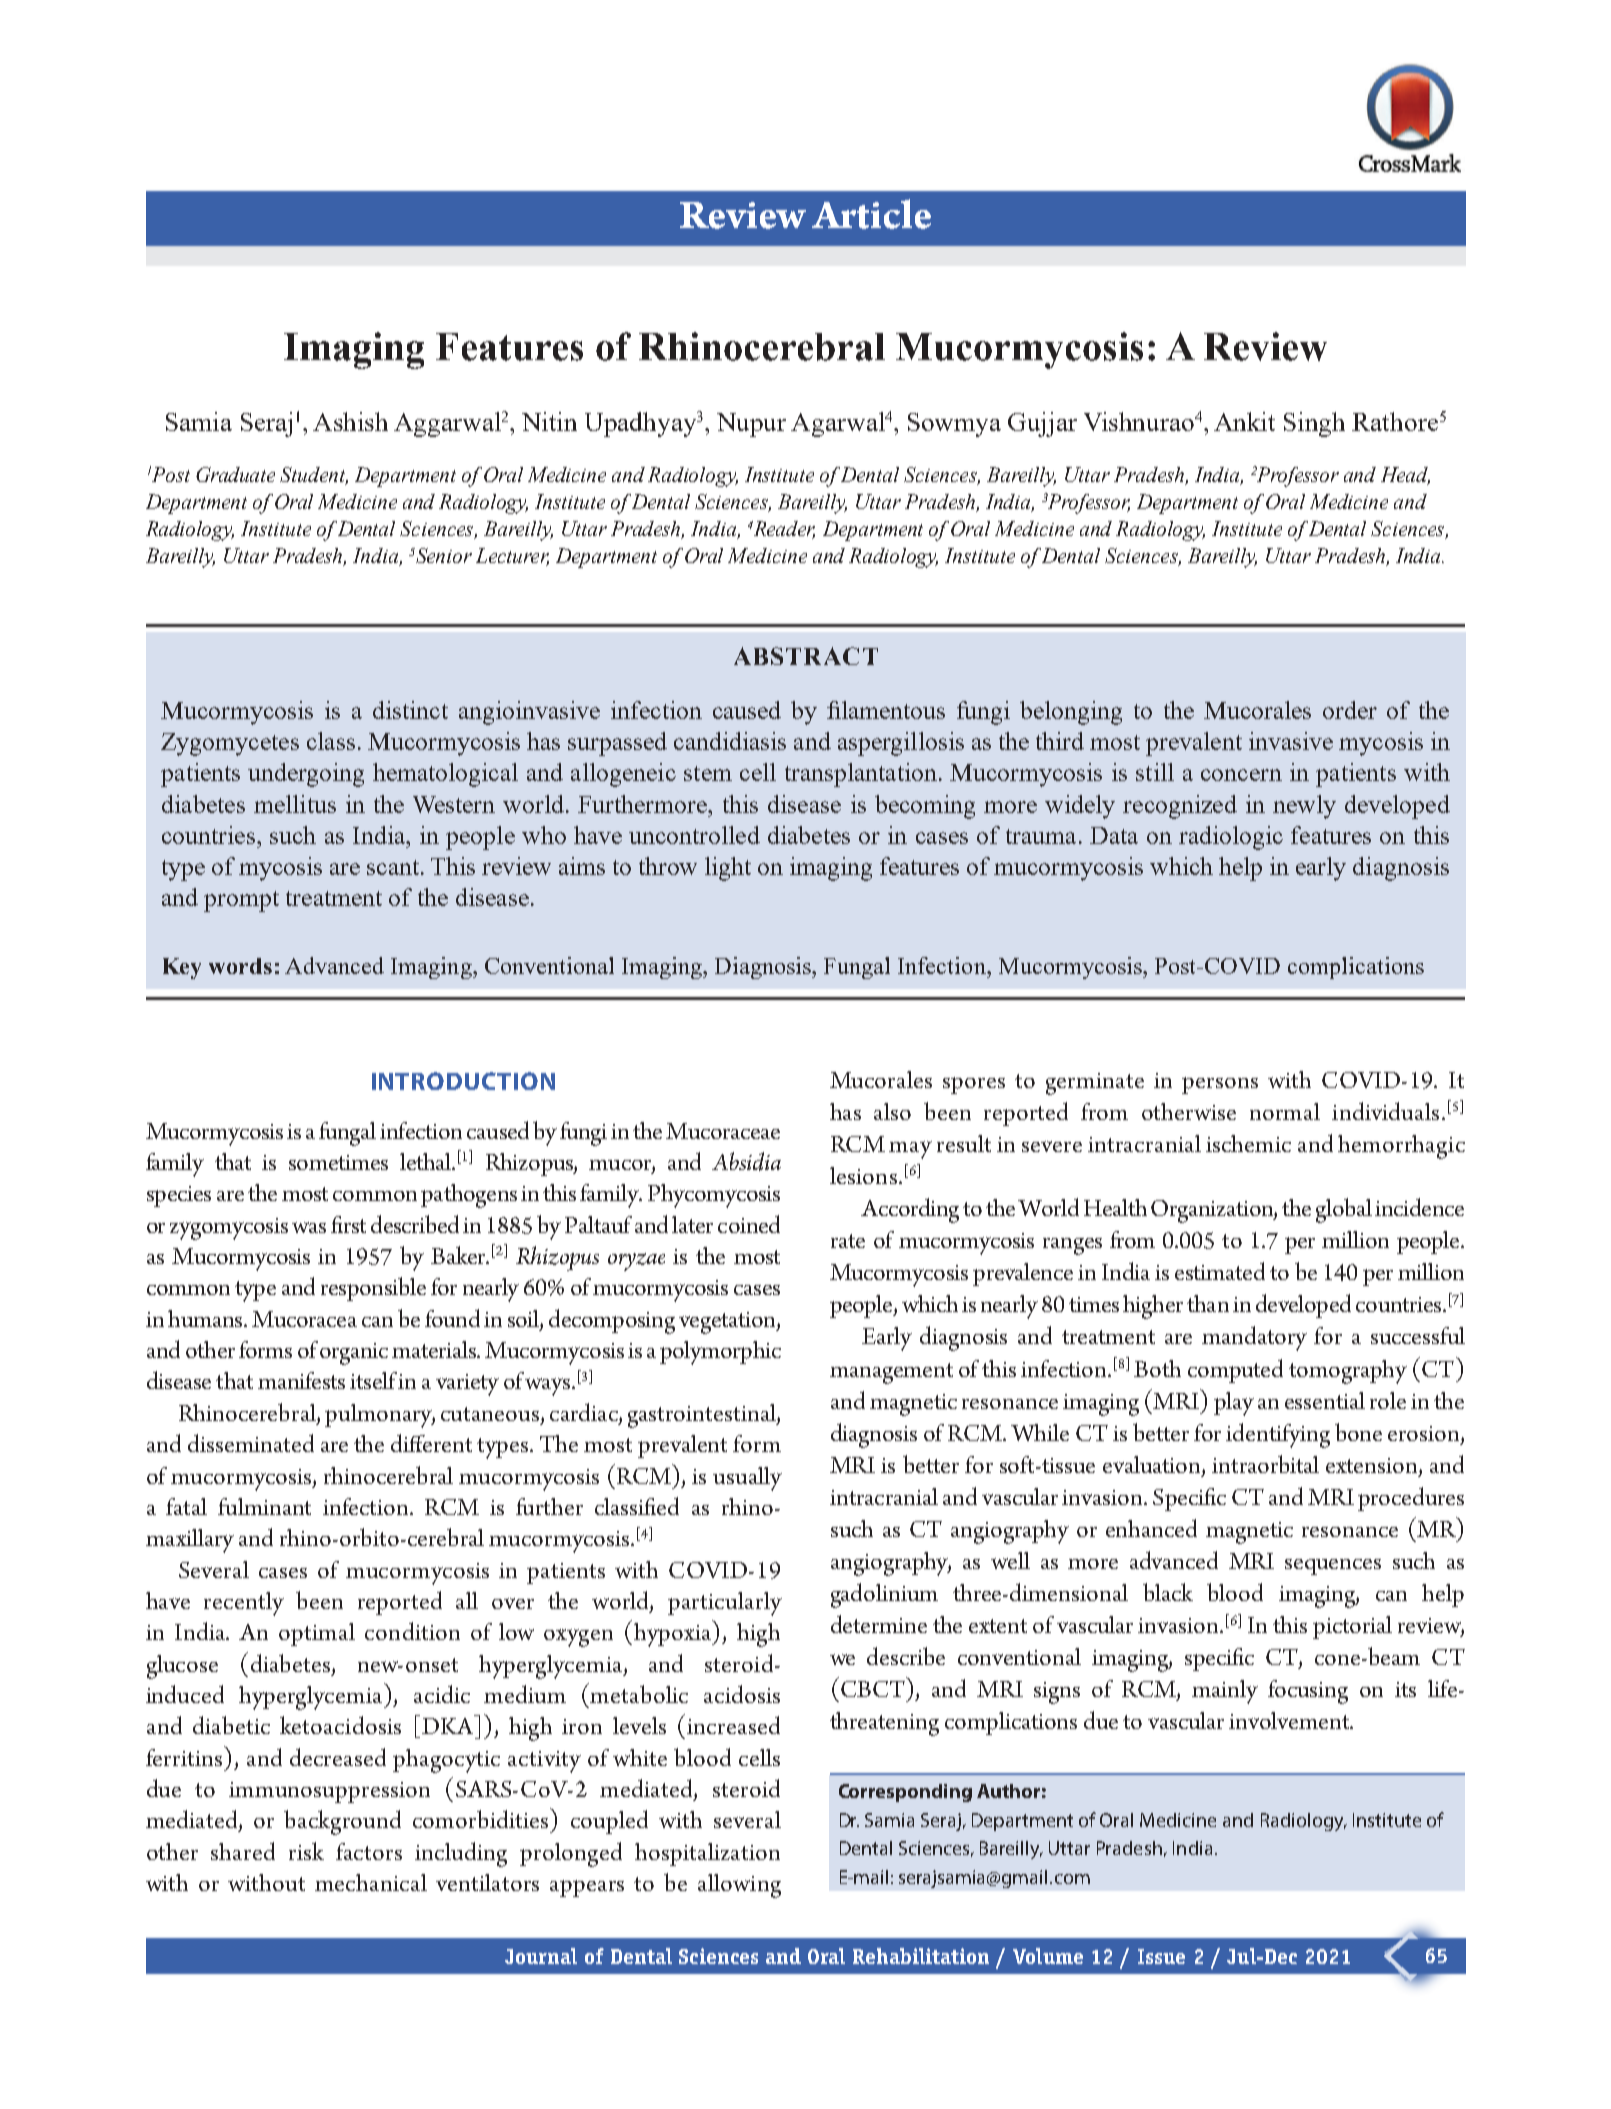 This image has height=2109, width=1611. I want to click on estimated, so click(1220, 1271).
